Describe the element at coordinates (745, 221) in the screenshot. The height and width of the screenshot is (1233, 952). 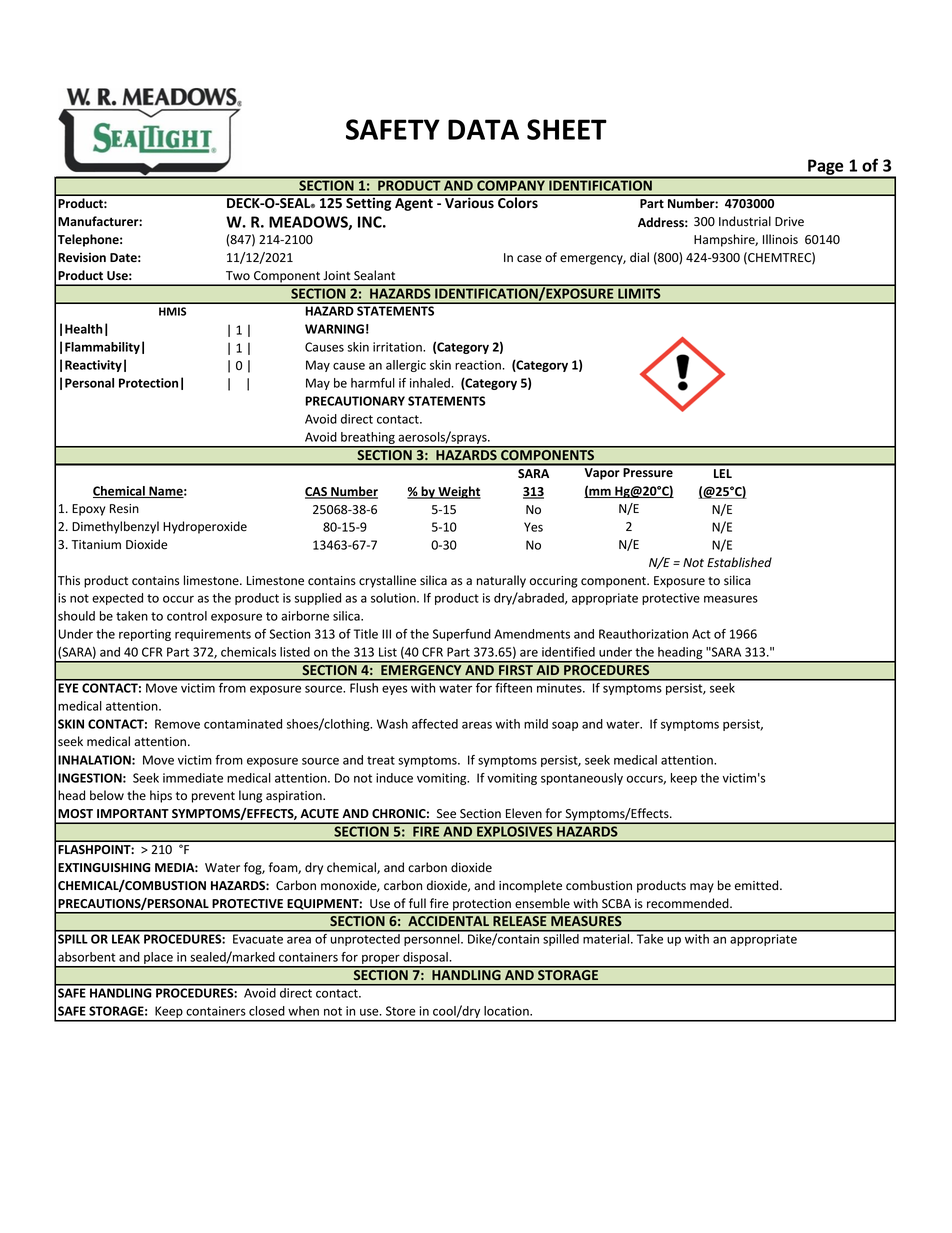
I see `Industrial` at that location.
